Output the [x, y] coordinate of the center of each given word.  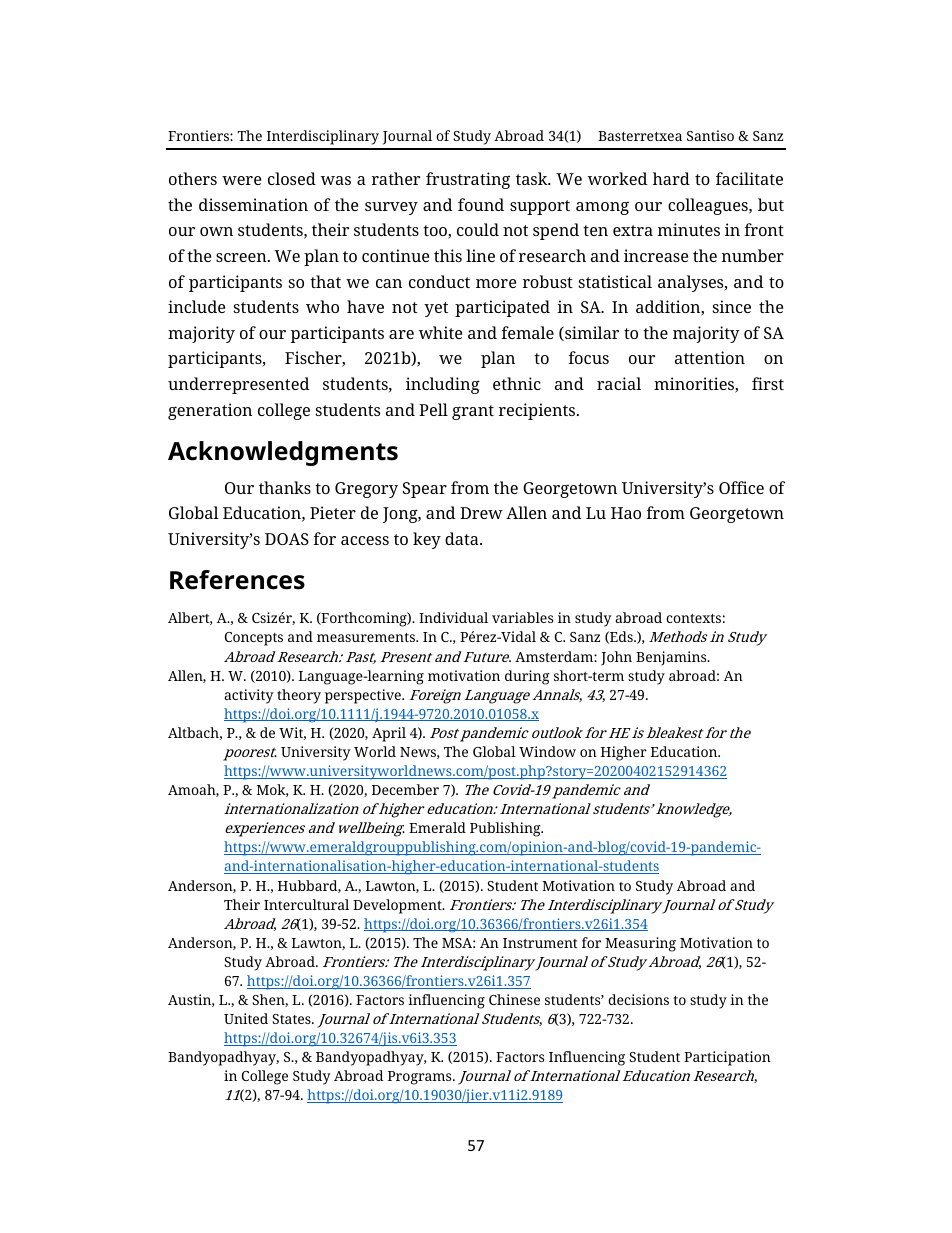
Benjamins [672, 658]
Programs [421, 1078]
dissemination [253, 204]
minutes [688, 229]
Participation [727, 1058]
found [481, 204]
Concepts [254, 639]
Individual [453, 617]
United [246, 1018]
